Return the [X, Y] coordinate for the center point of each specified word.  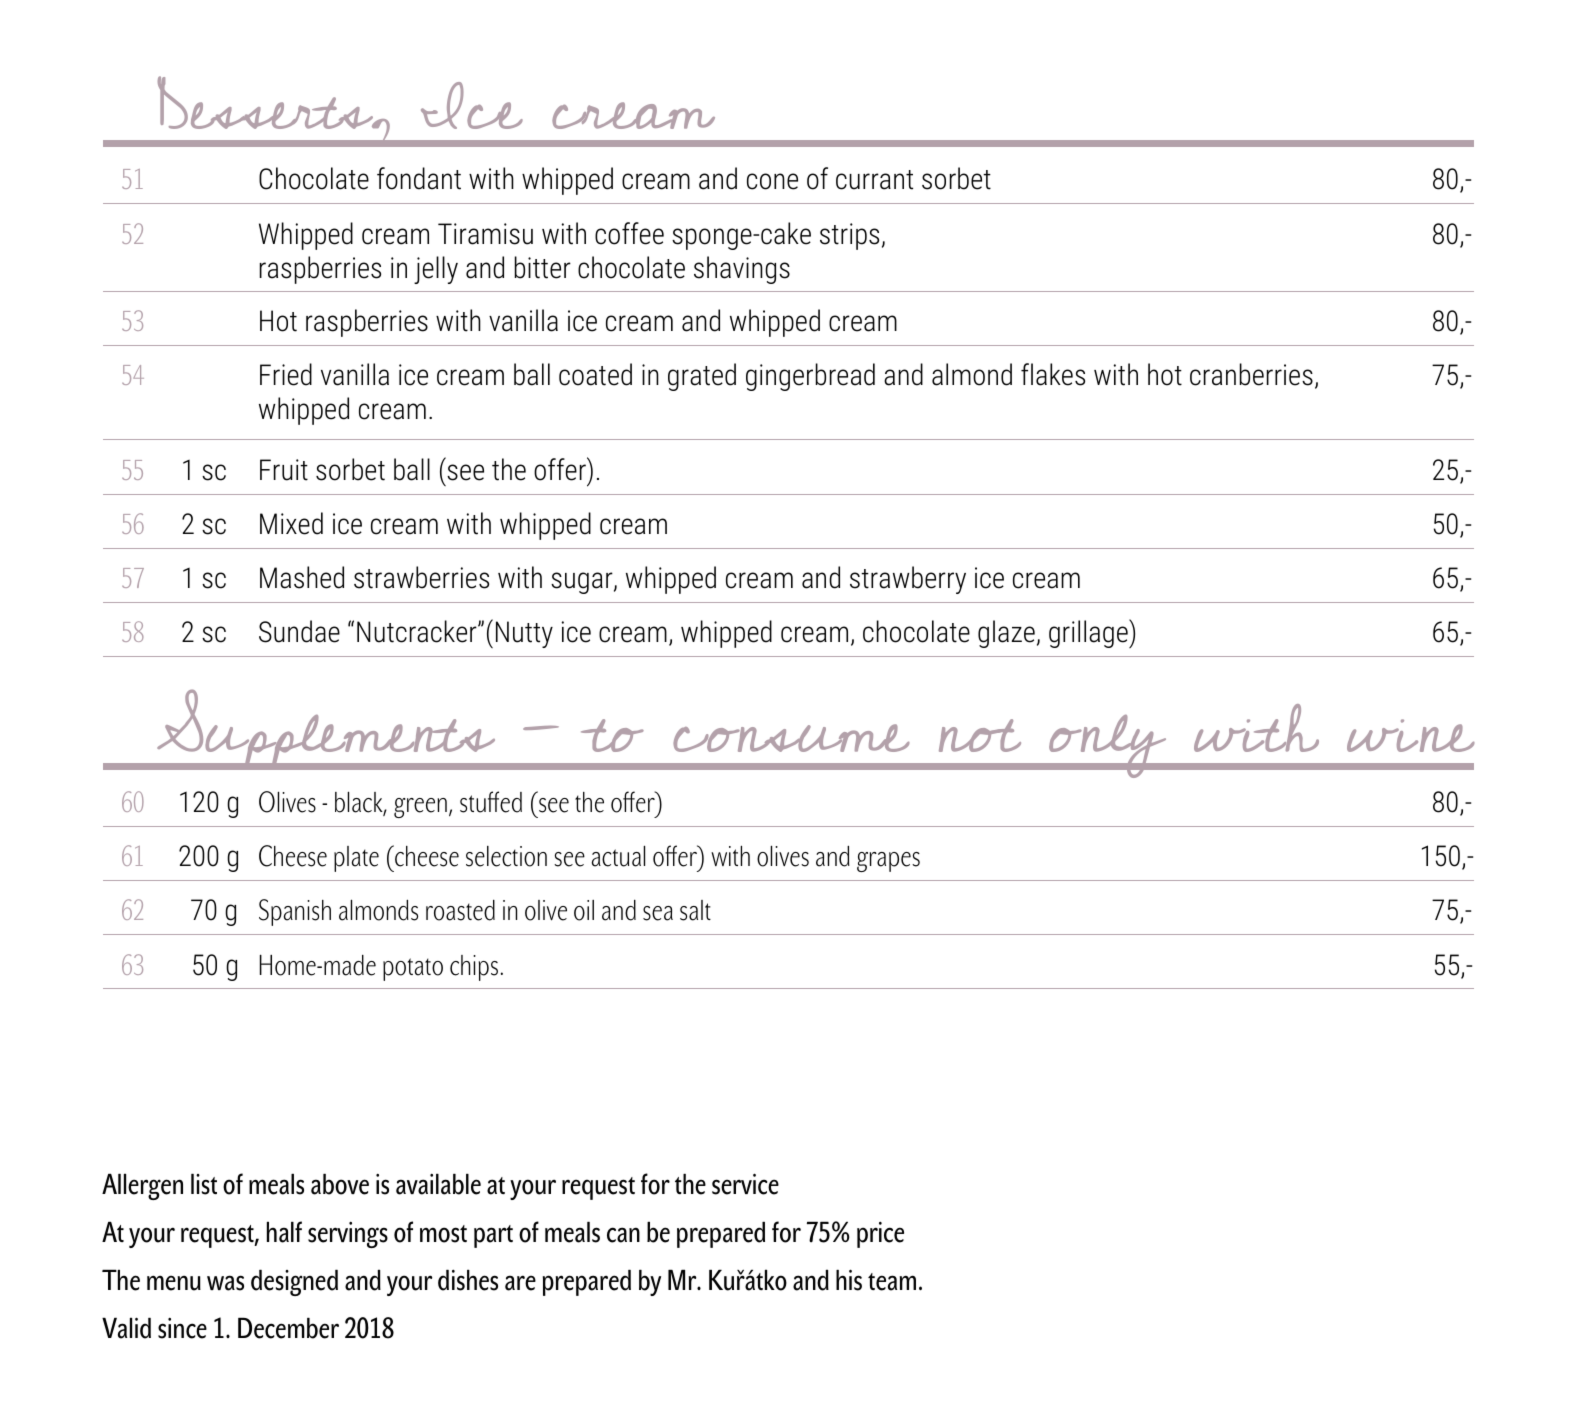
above [340, 1184]
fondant [419, 178]
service [745, 1184]
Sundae [299, 631]
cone [772, 181]
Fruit [284, 470]
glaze [1006, 634]
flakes [1053, 374]
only [1108, 746]
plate [356, 859]
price [880, 1235]
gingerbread [810, 377]
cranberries [1251, 374]
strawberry [908, 580]
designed [294, 1282]
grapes [888, 862]
